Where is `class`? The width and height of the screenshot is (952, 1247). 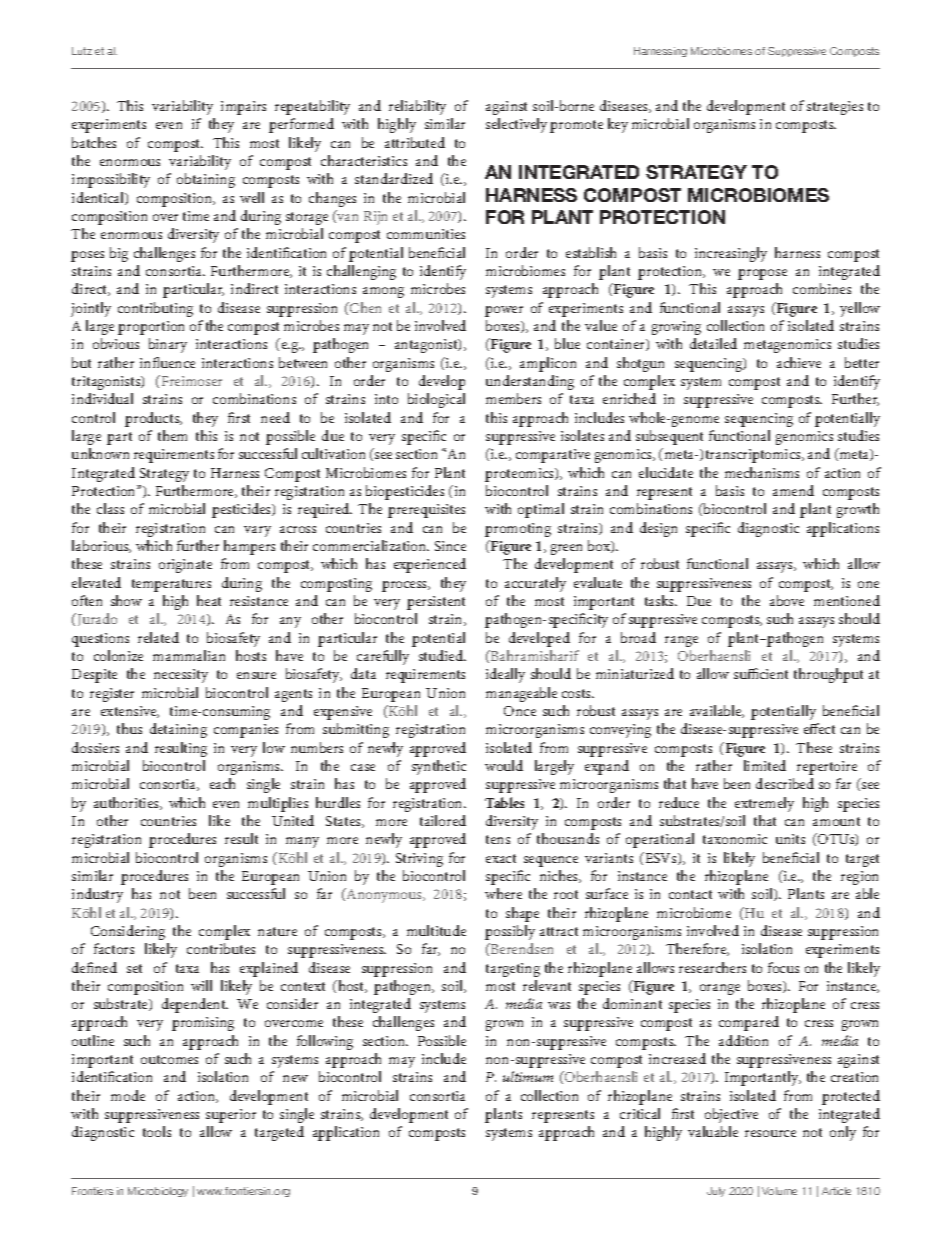
class is located at coordinates (110, 508).
